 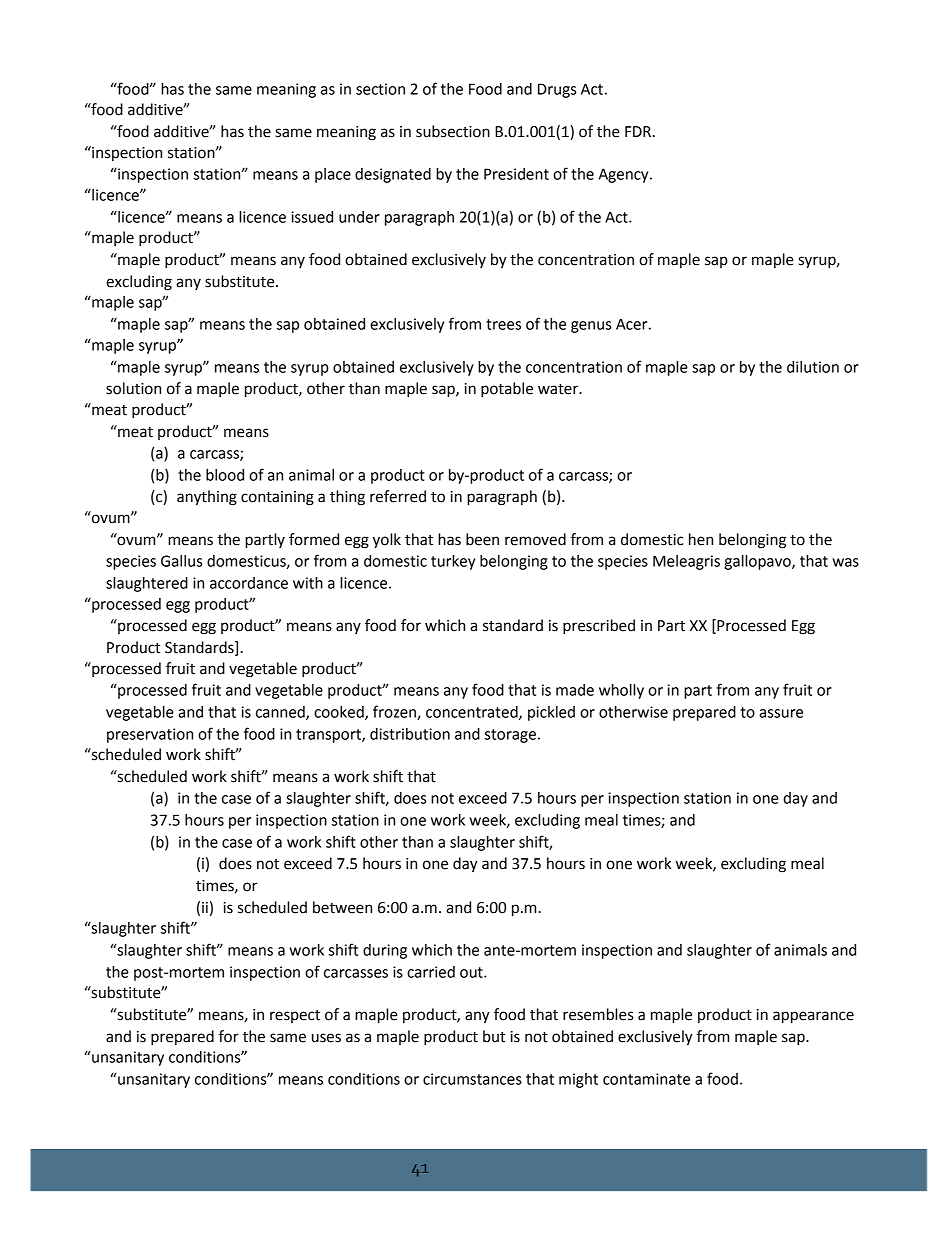 What do you see at coordinates (557, 90) in the screenshot?
I see `Drugs` at bounding box center [557, 90].
